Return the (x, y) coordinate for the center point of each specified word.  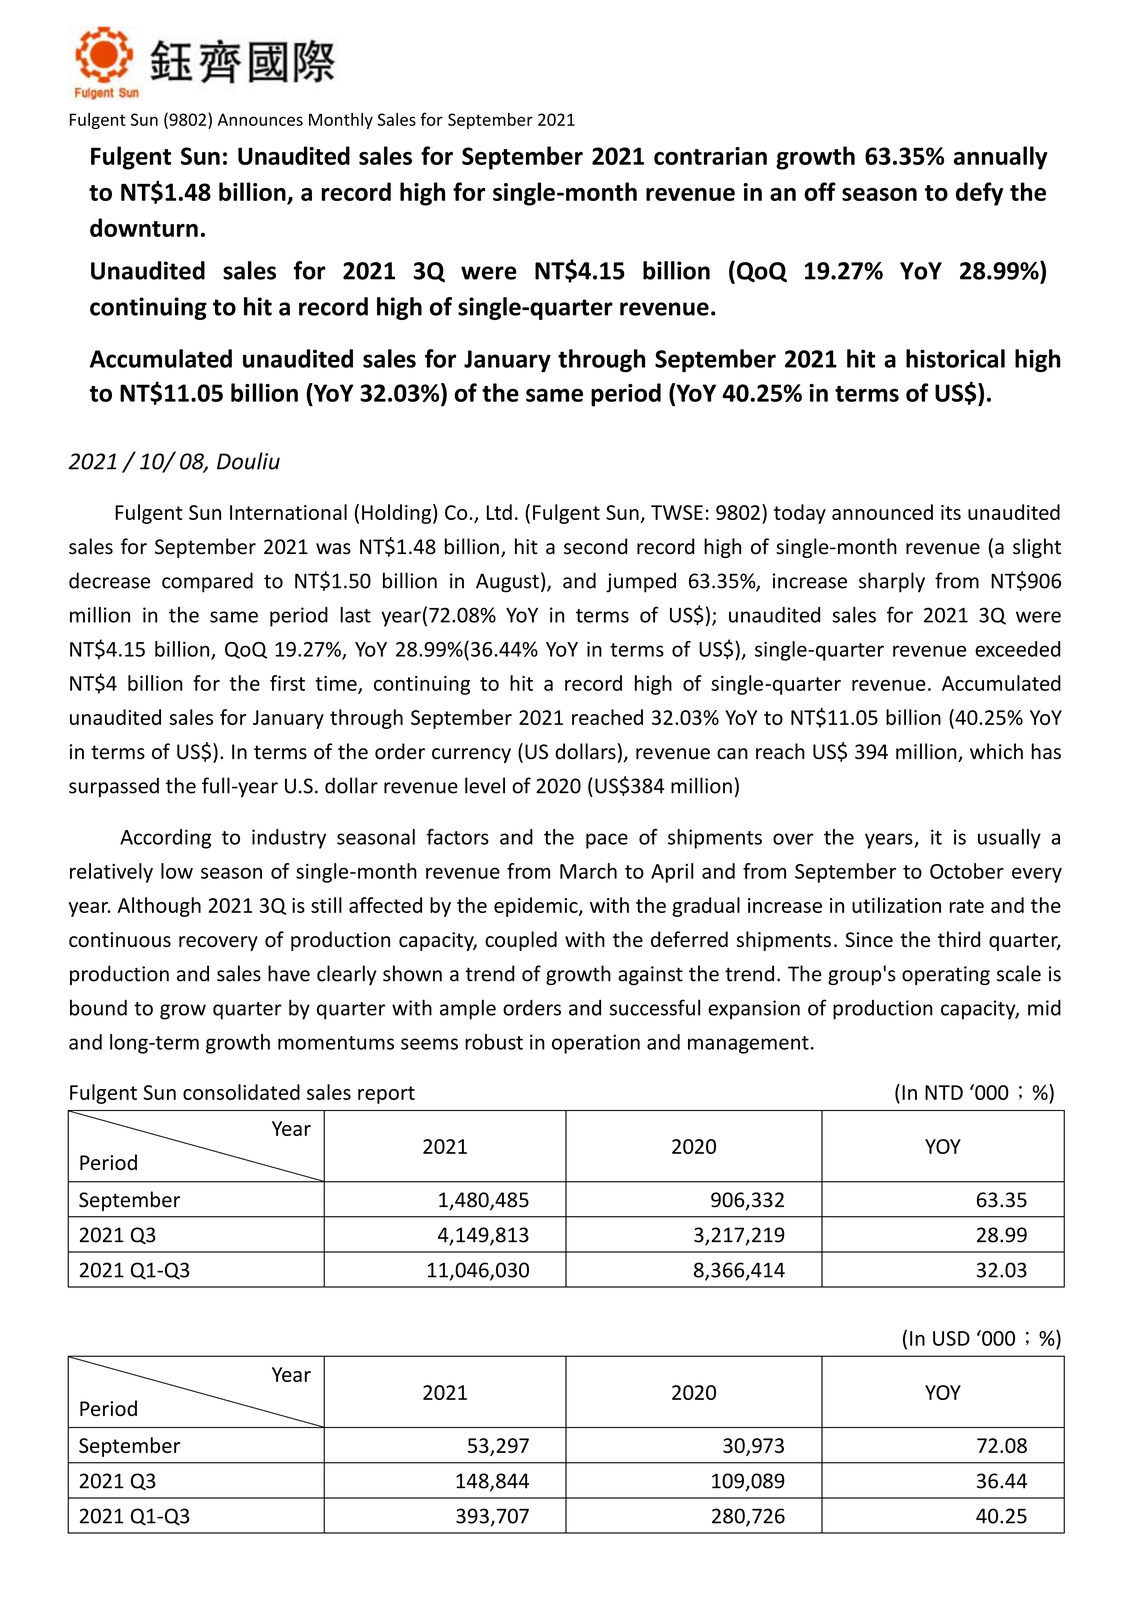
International (288, 512)
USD (951, 1338)
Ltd (499, 512)
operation (596, 1044)
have (289, 973)
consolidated (241, 1092)
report (386, 1095)
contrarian (710, 156)
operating (946, 976)
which (996, 751)
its (951, 512)
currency (471, 755)
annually (1000, 158)
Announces (260, 119)
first (287, 683)
